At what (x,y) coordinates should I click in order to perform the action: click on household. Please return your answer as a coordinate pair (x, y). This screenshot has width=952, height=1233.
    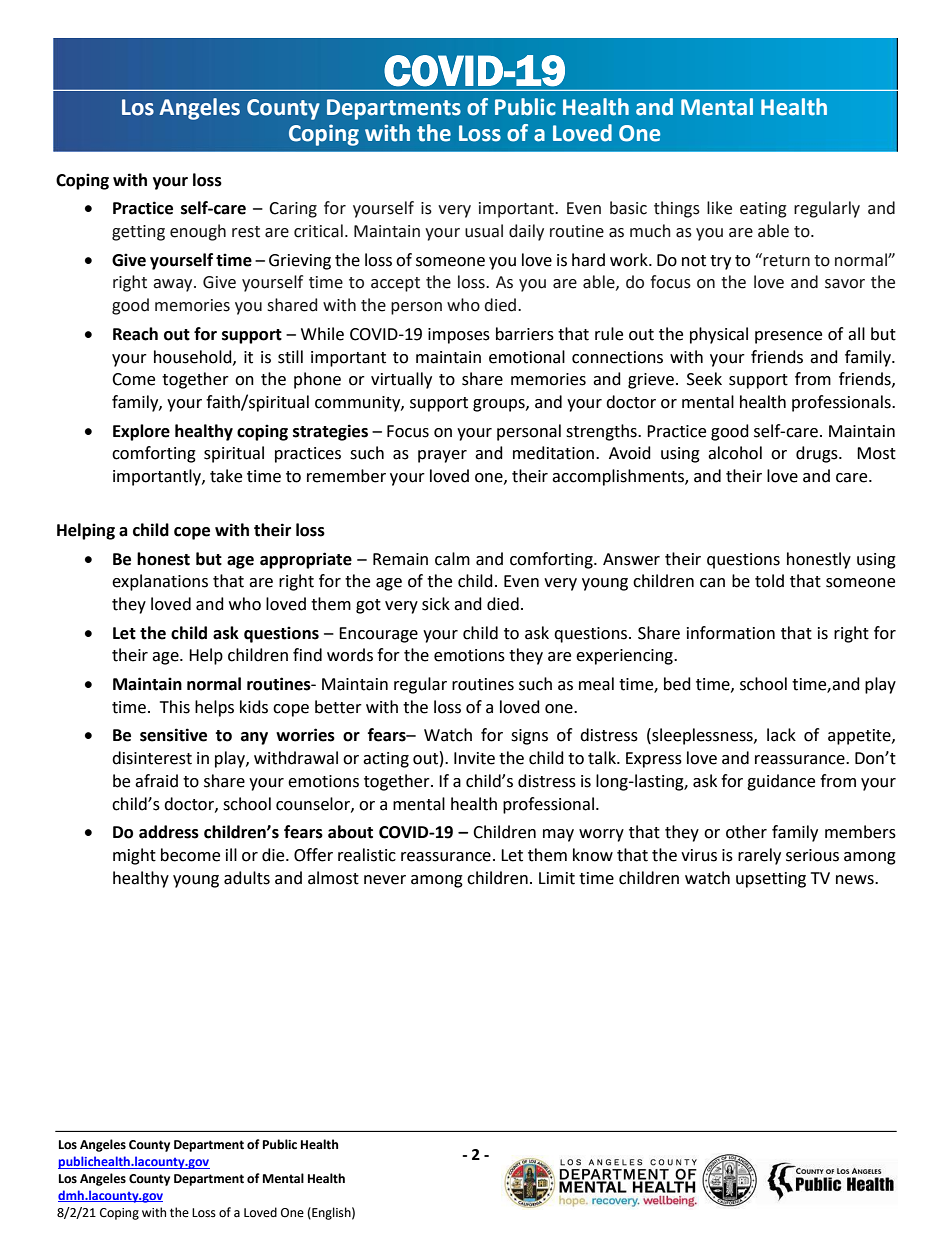
    Looking at the image, I should click on (194, 357).
